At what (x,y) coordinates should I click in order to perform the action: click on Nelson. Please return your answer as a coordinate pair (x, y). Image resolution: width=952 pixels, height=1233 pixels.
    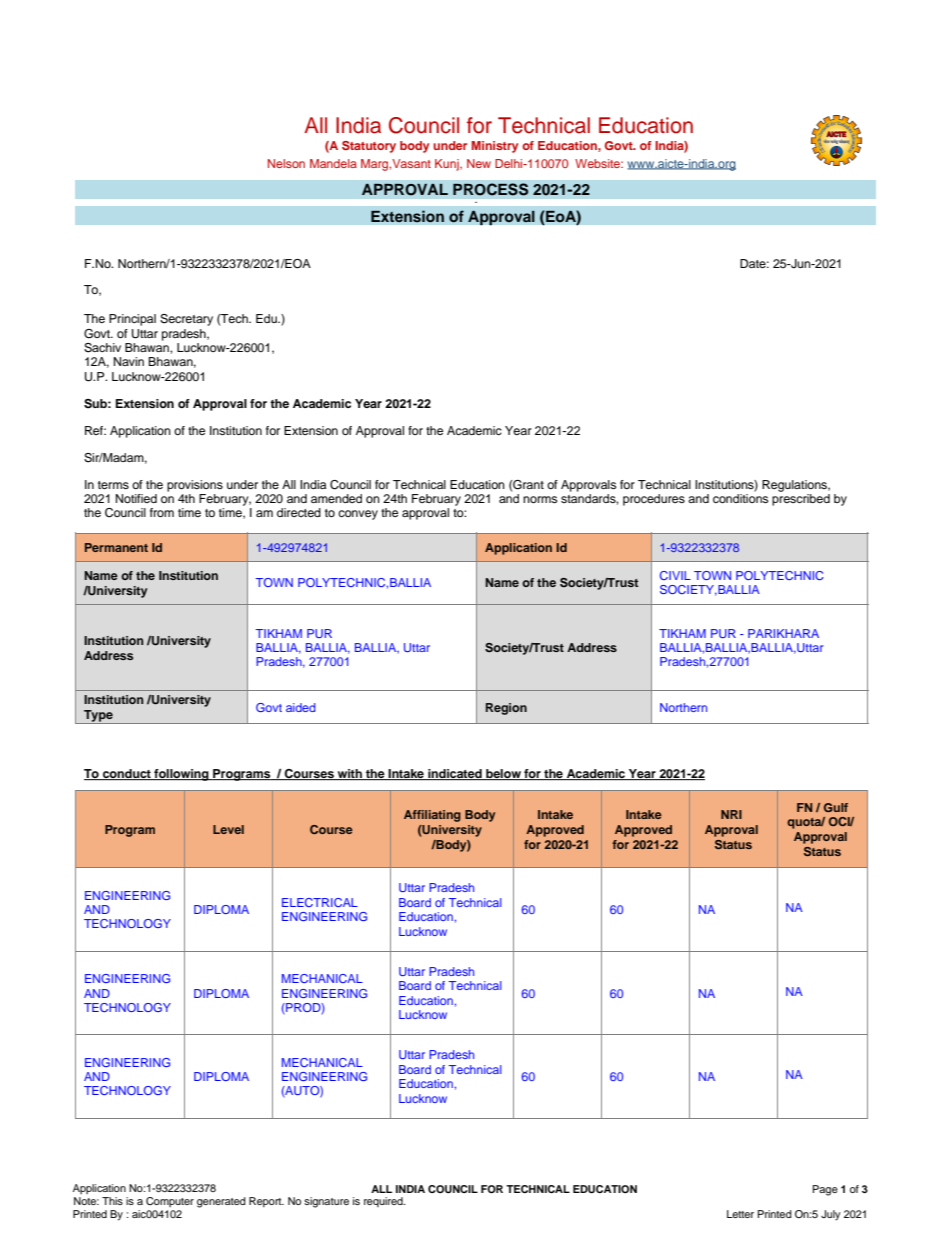
    Looking at the image, I should click on (286, 163).
